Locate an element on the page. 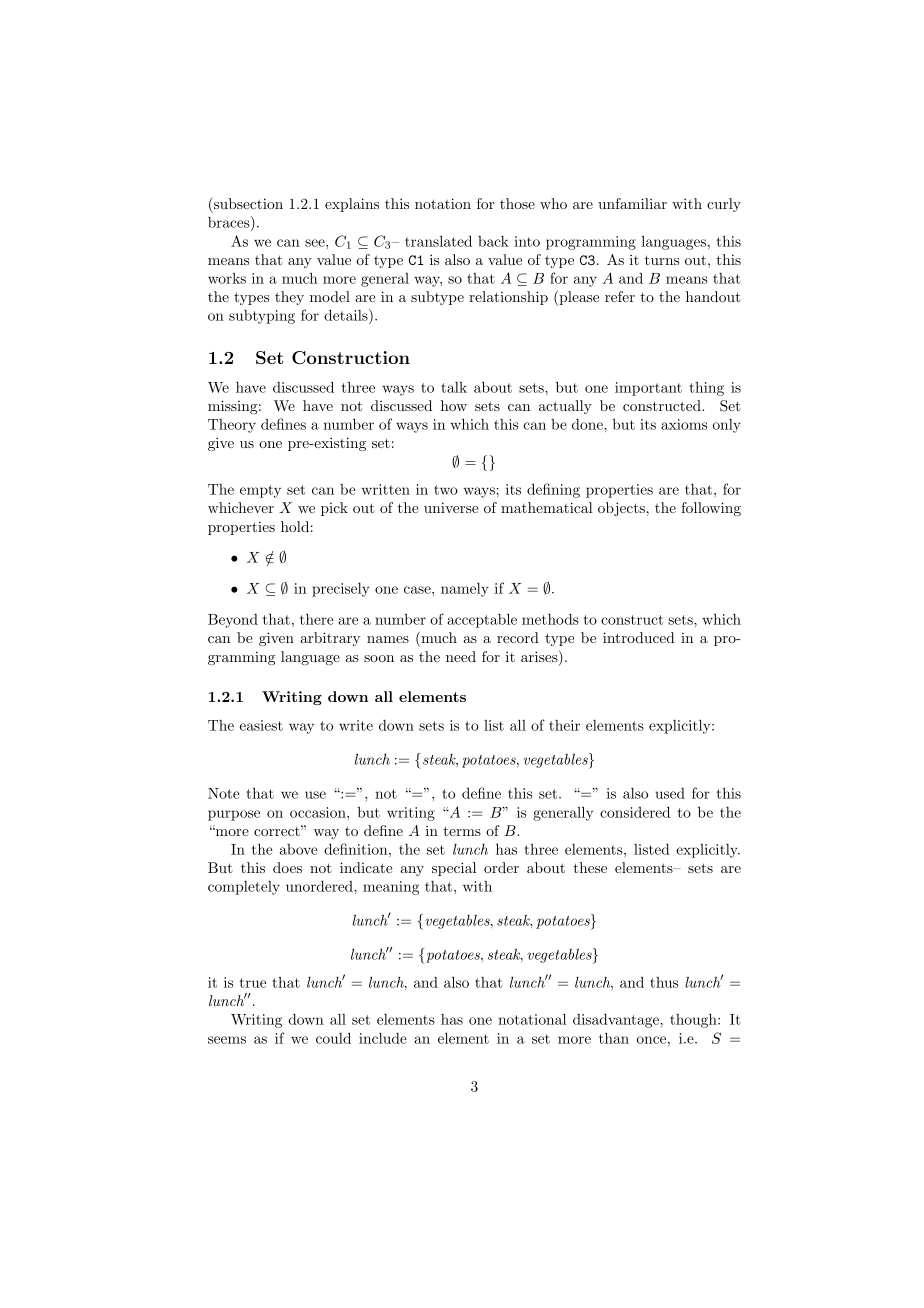 This document has height=1308, width=924. empty is located at coordinates (260, 491).
